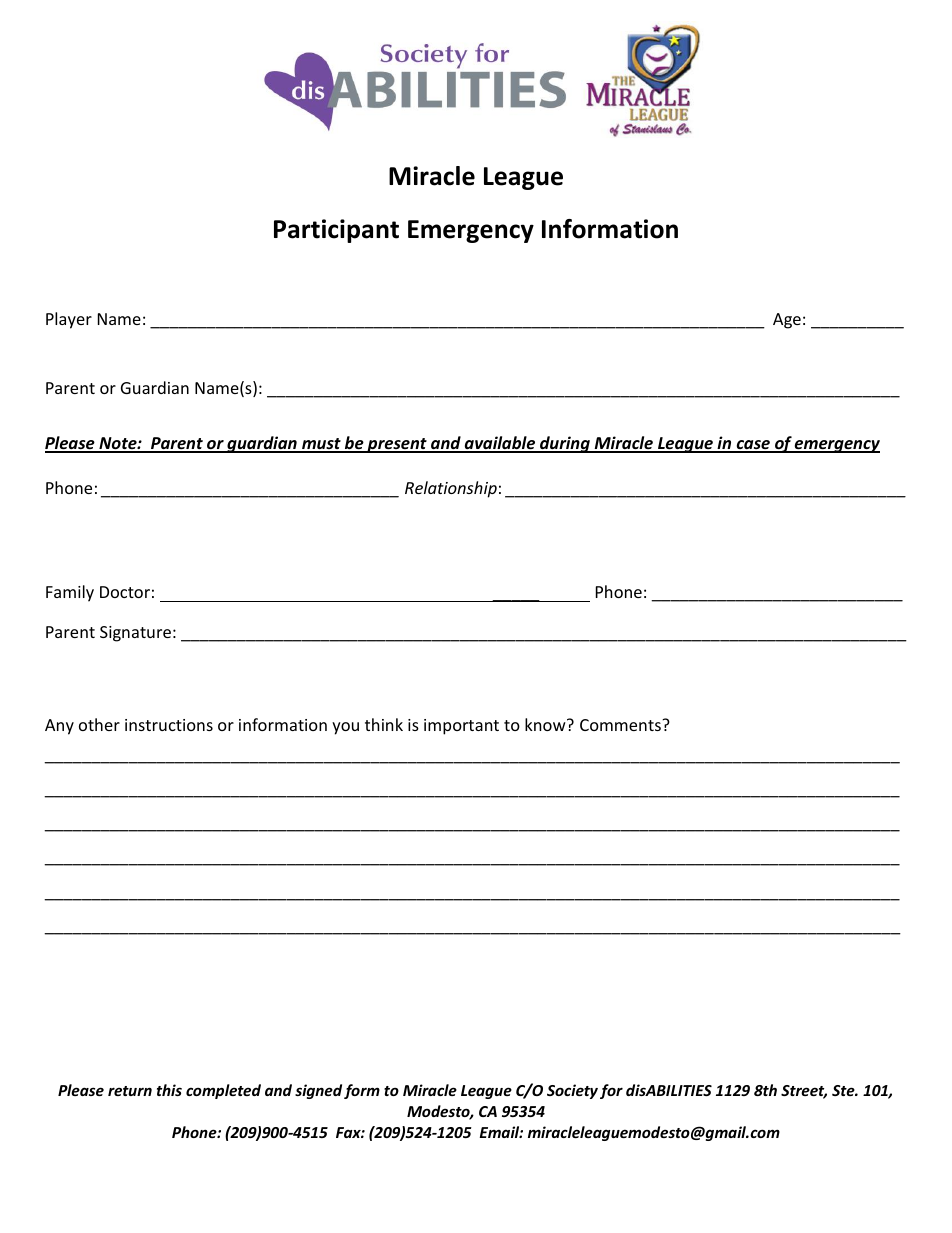 The width and height of the document is (952, 1233). Describe the element at coordinates (621, 725) in the document. I see `Comments` at that location.
